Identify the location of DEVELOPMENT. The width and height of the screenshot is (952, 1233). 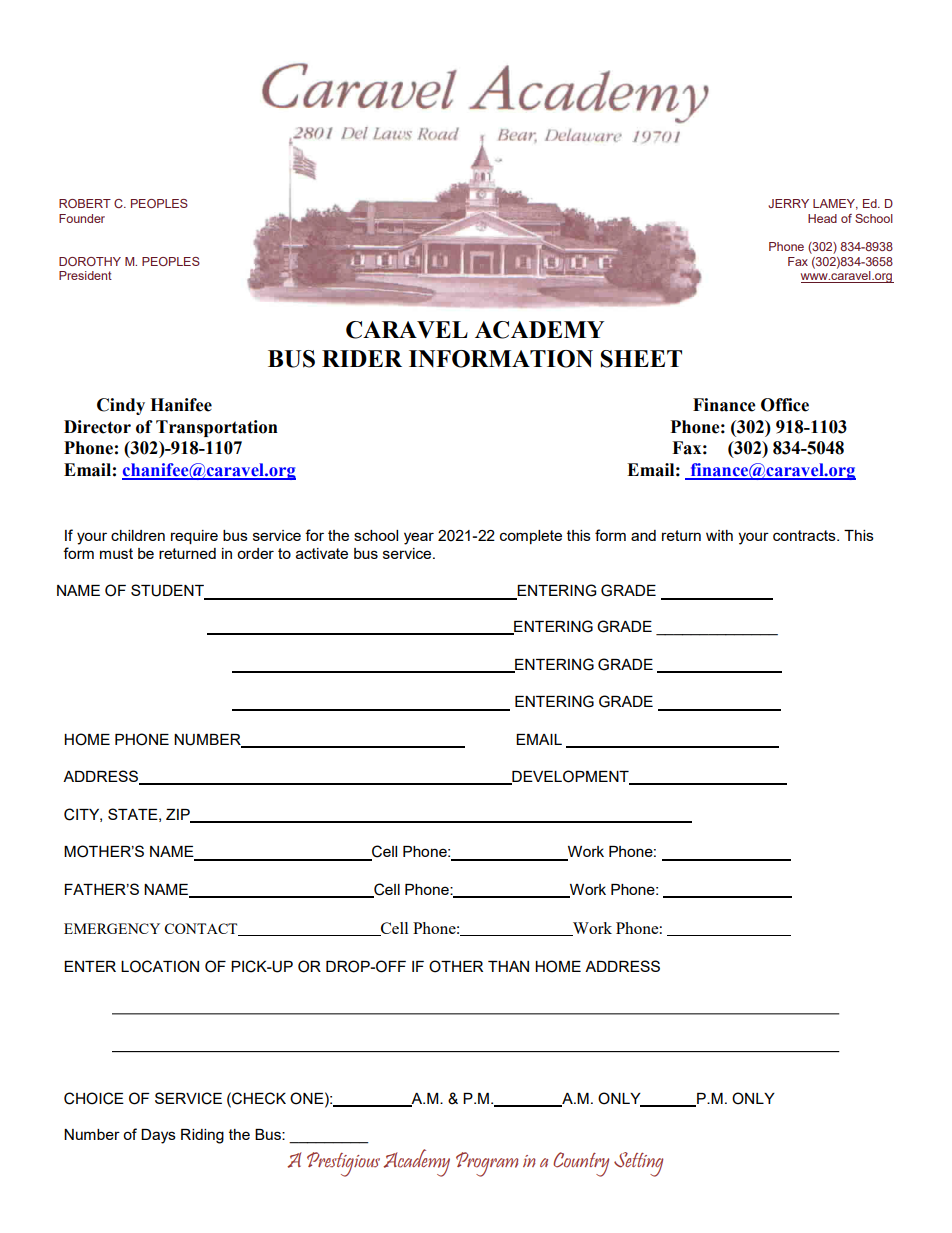
(570, 777).
